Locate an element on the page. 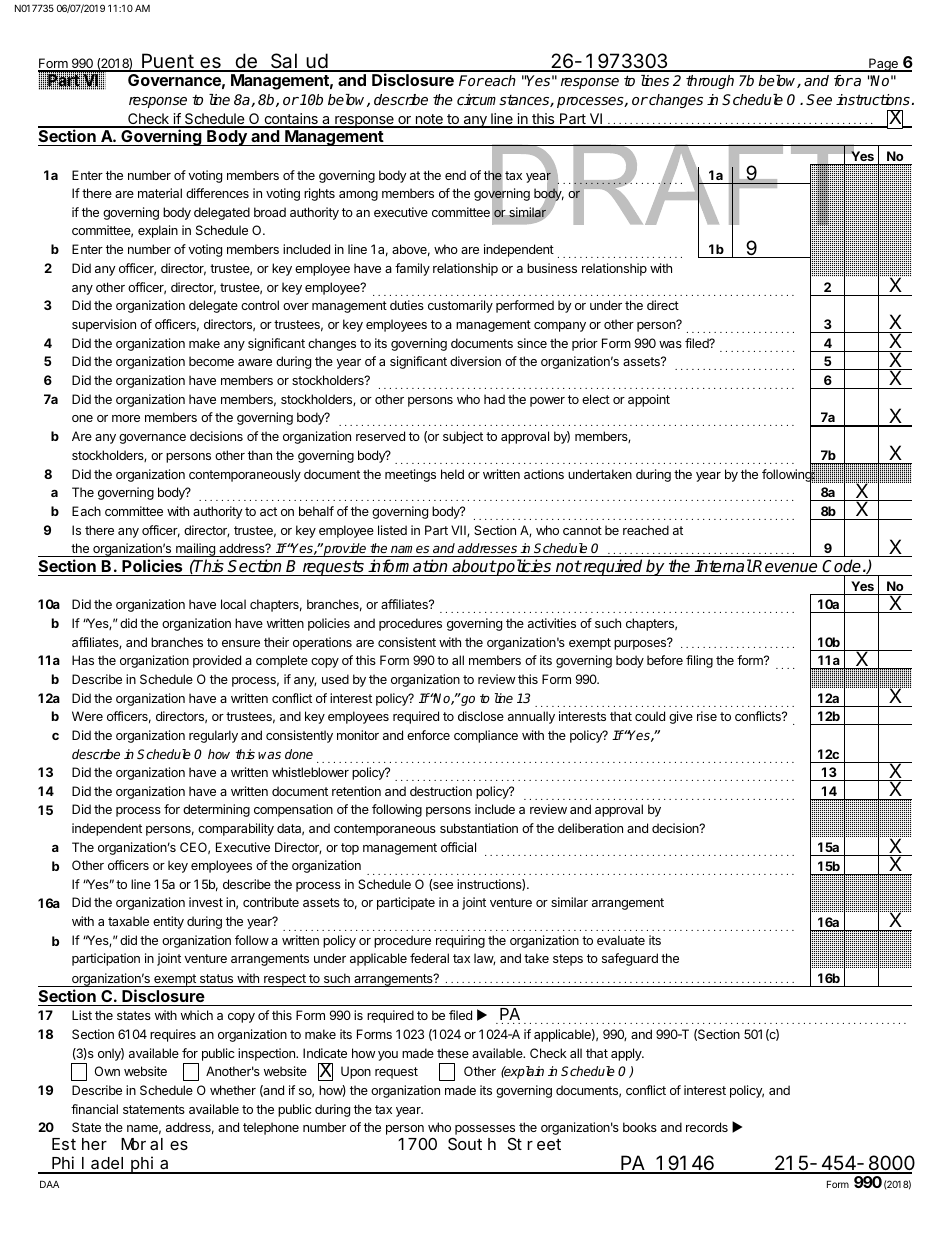 This page has height=1233, width=952. evaluate is located at coordinates (621, 940).
